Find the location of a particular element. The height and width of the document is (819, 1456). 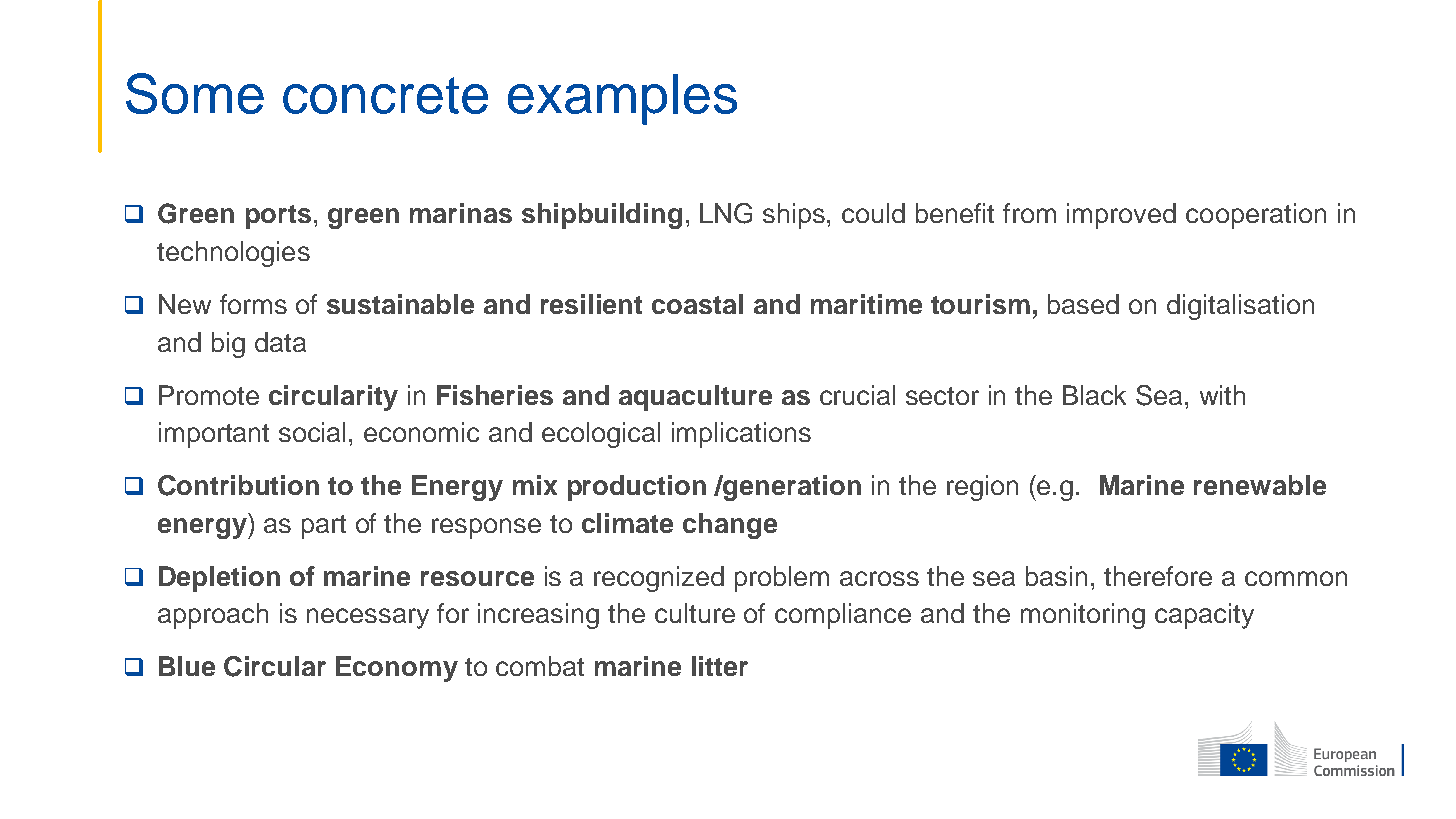

concrete is located at coordinates (385, 95).
